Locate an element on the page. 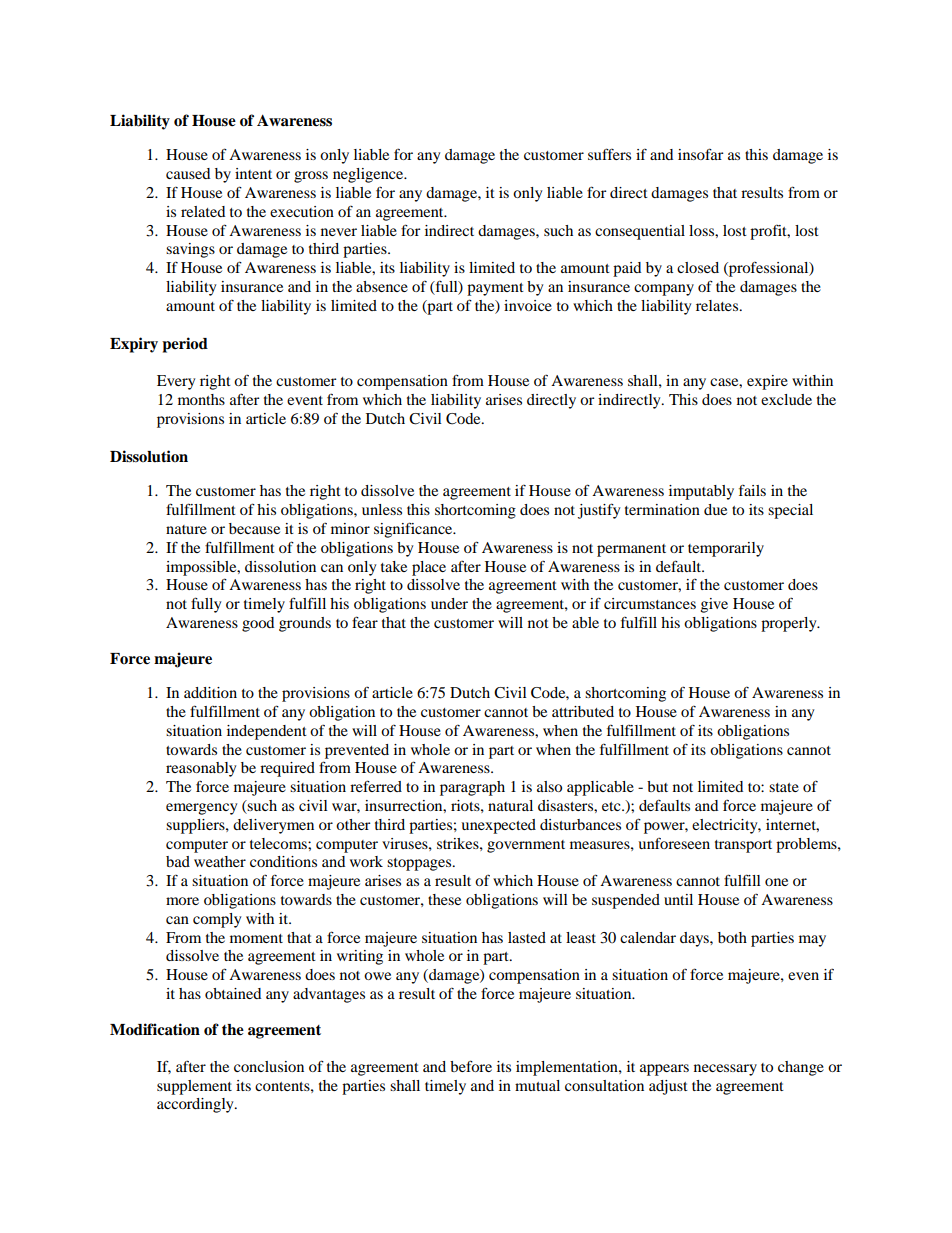 The image size is (952, 1233). before is located at coordinates (471, 1066).
